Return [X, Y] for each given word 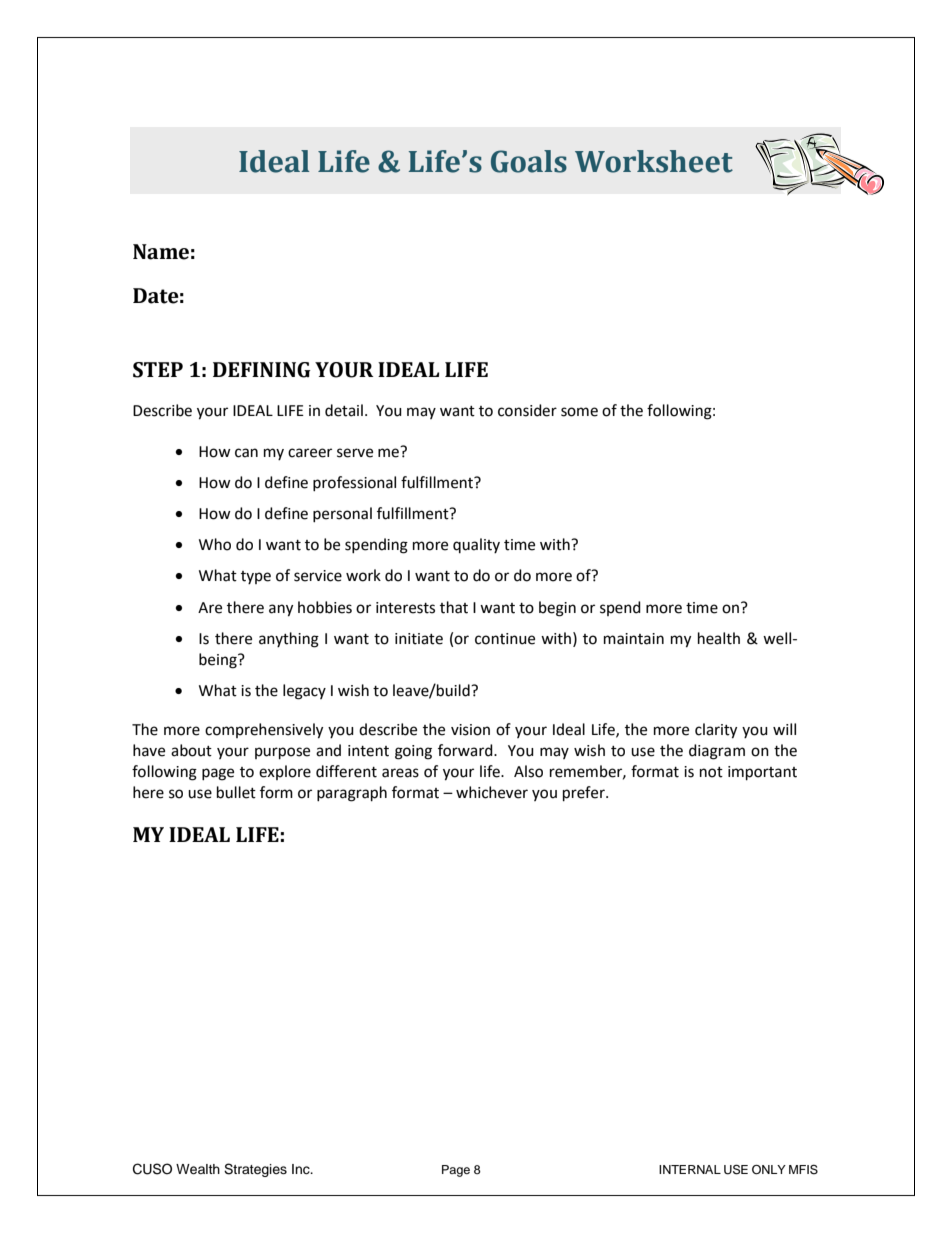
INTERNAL [690, 1169]
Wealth [198, 1169]
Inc [302, 1169]
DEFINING [262, 370]
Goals [529, 161]
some [579, 412]
